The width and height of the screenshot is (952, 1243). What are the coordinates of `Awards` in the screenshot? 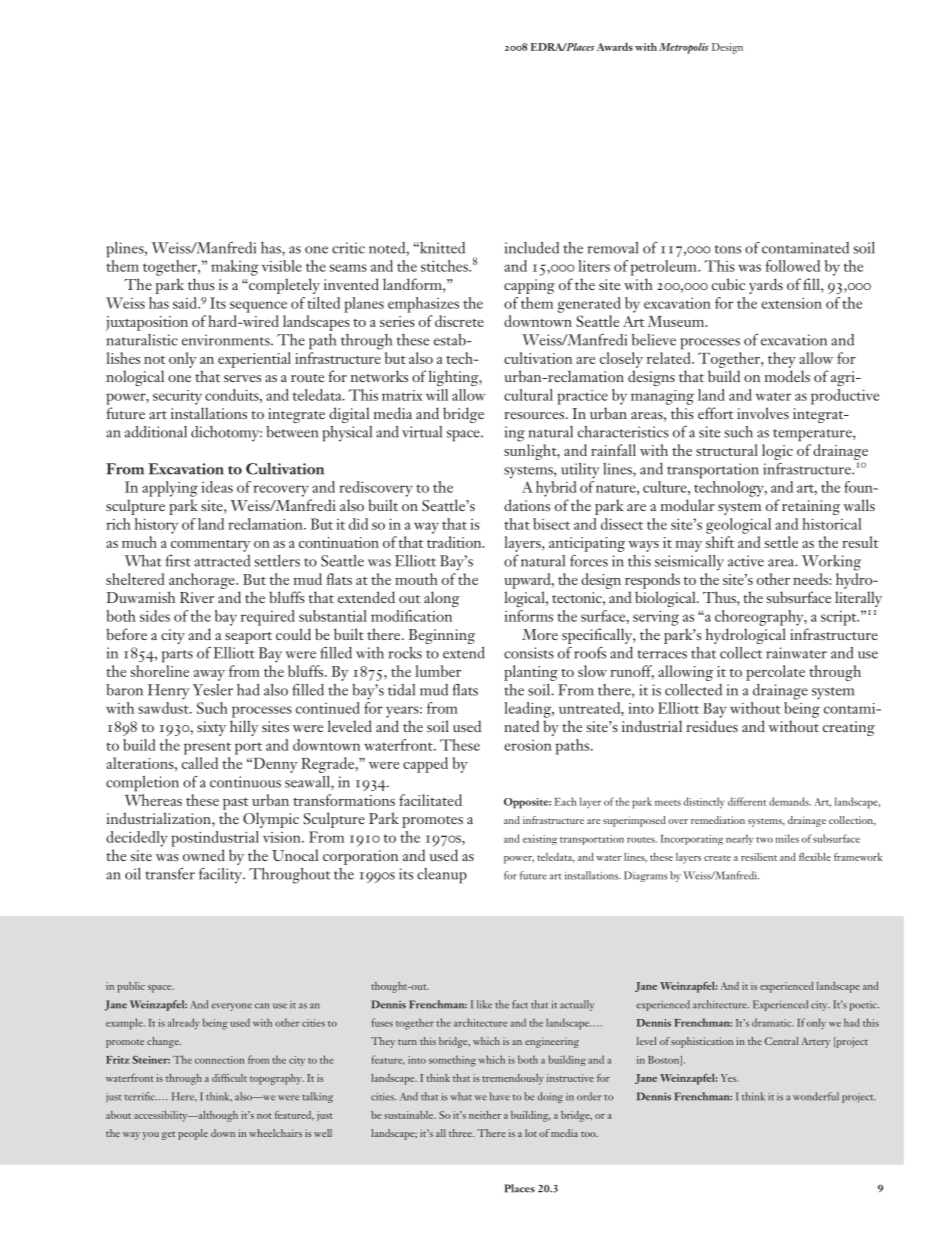 It's located at (615, 47).
